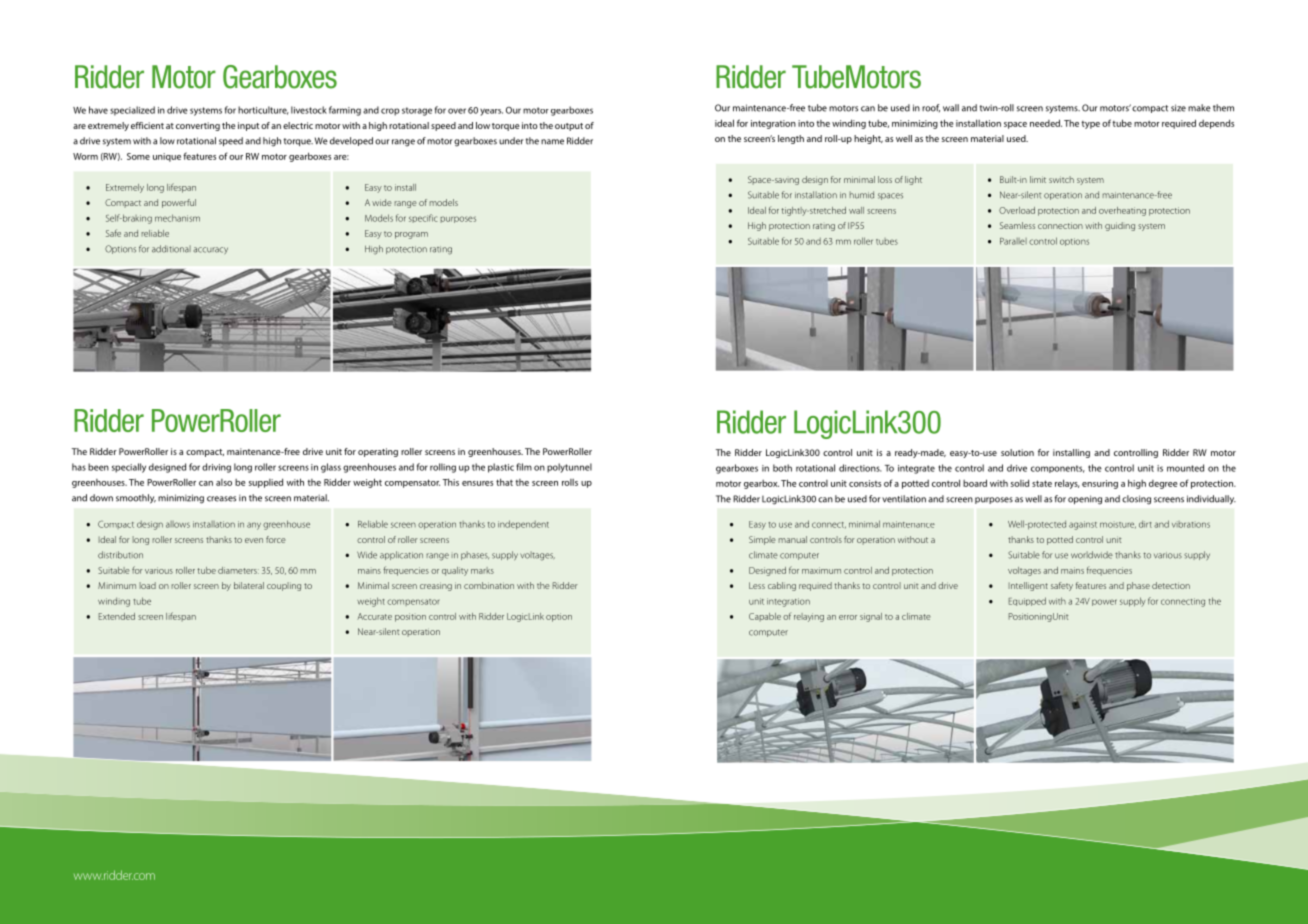 The height and width of the screenshot is (924, 1308). I want to click on converting, so click(198, 126).
